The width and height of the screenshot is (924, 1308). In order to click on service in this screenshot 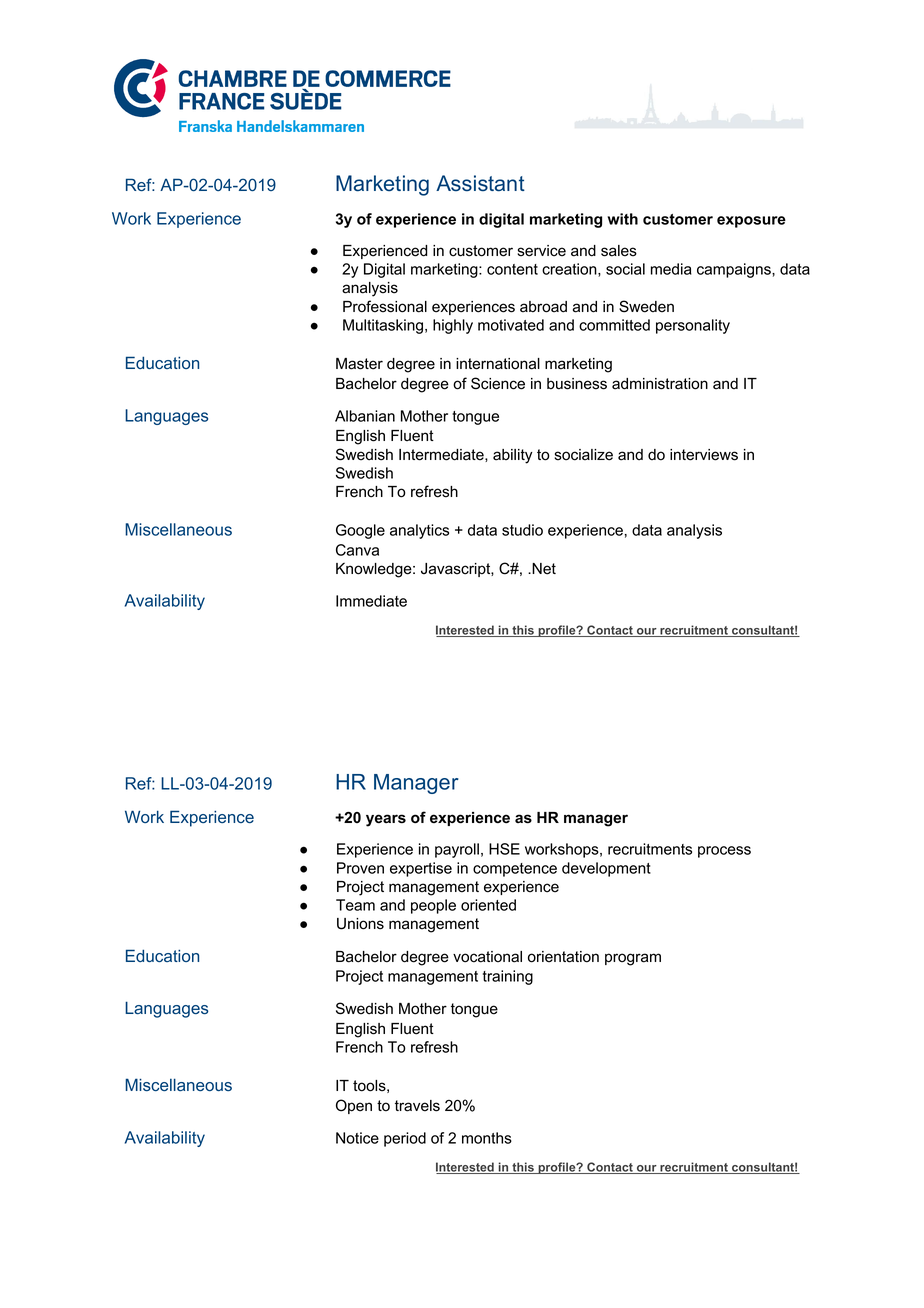, I will do `click(542, 251)`.
